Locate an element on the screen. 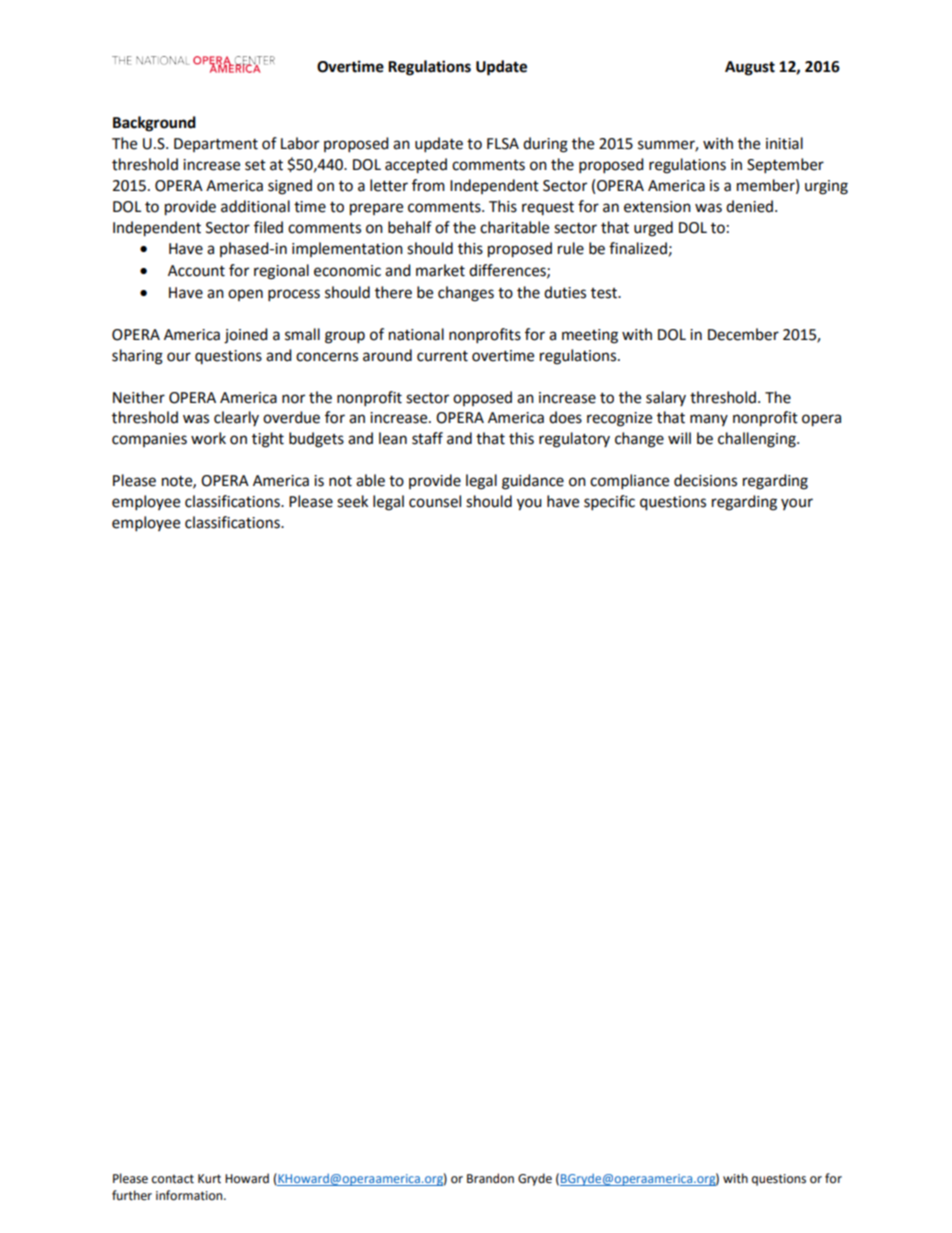 This screenshot has width=952, height=1233. Department is located at coordinates (216, 145).
